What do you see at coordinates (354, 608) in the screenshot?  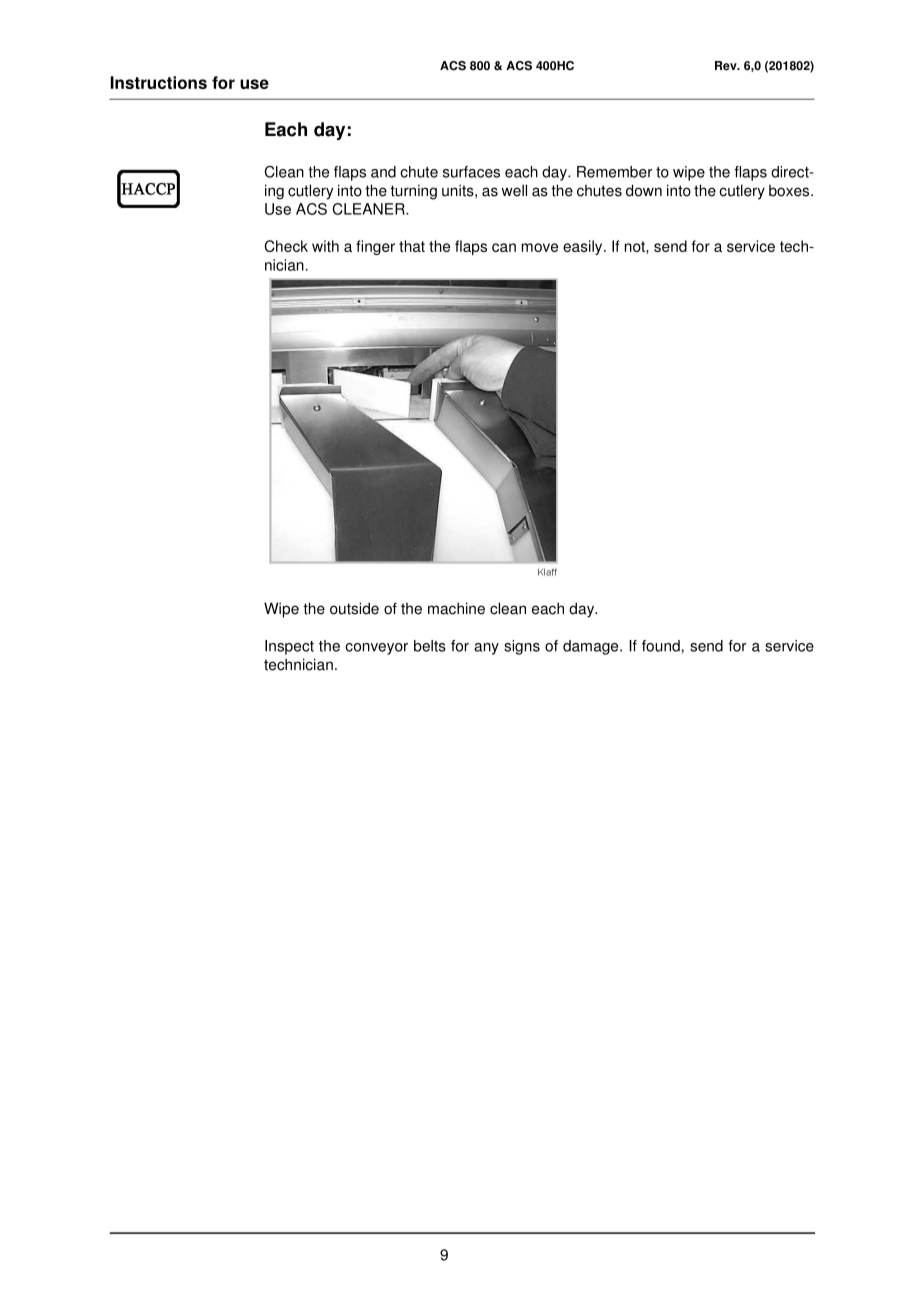 I see `outside` at bounding box center [354, 608].
